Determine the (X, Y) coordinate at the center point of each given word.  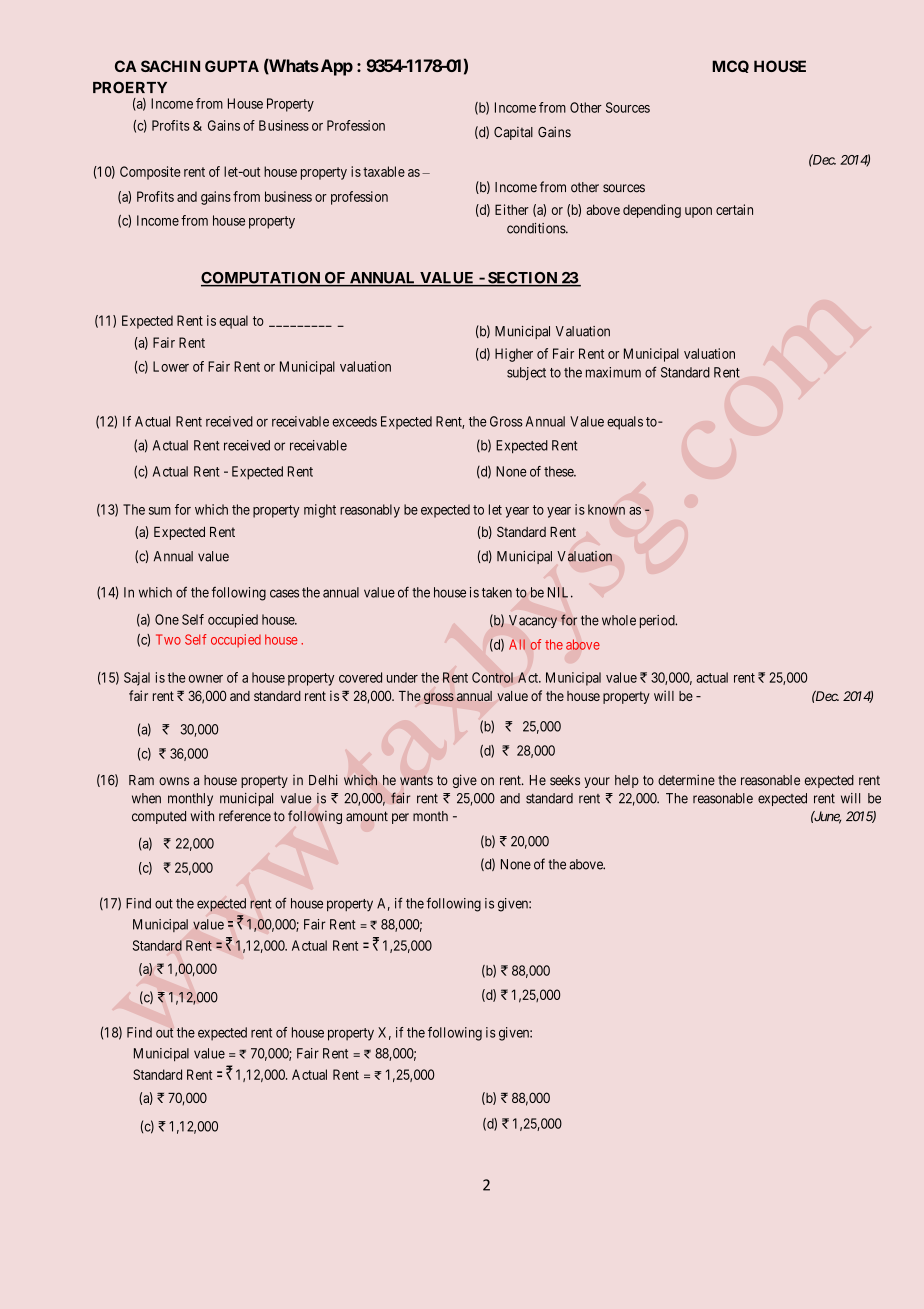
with (202, 815)
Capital (513, 133)
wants (416, 780)
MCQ (730, 66)
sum (160, 511)
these (559, 471)
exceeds (355, 421)
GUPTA (232, 66)
